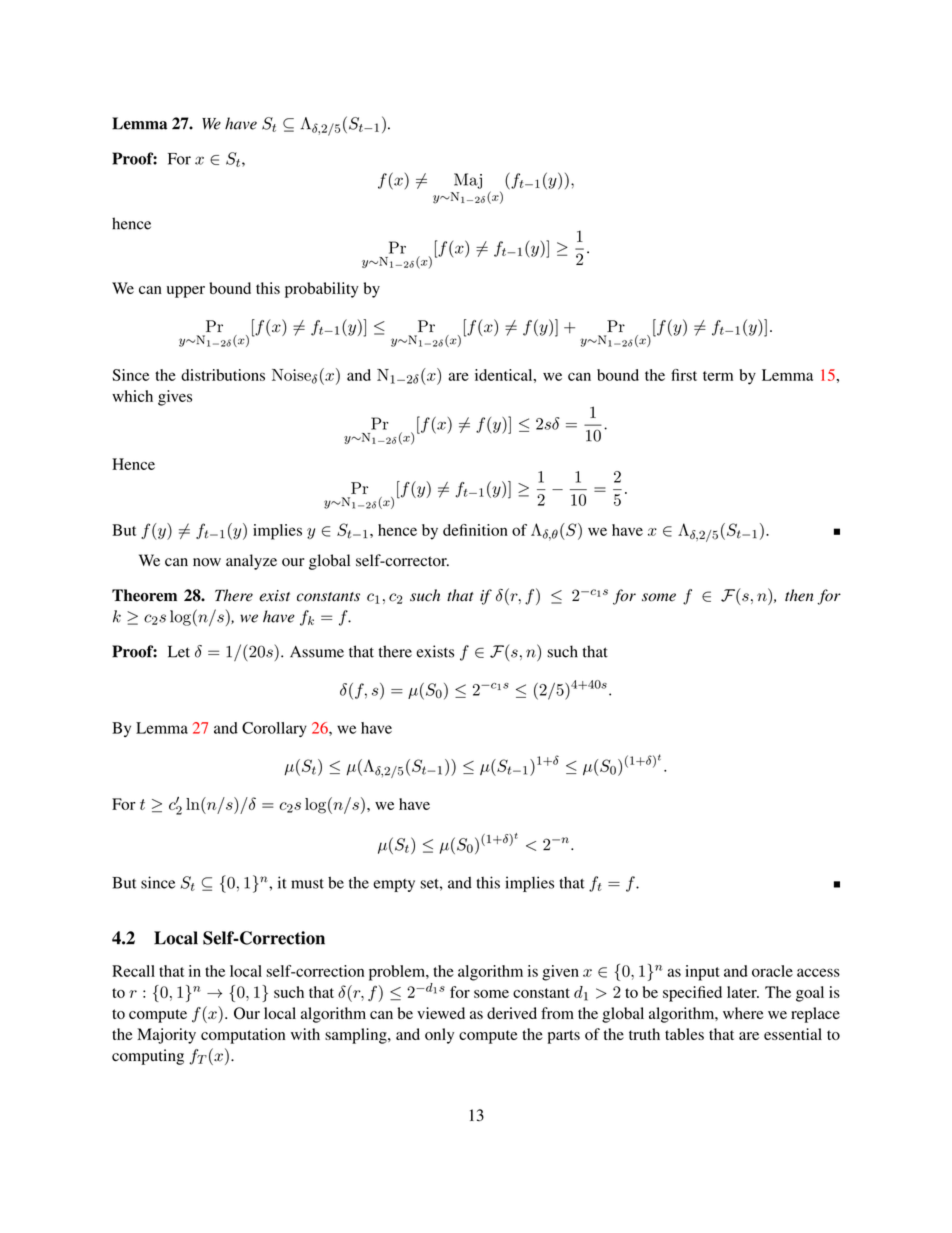 The height and width of the screenshot is (1233, 952). I want to click on Assume, so click(317, 652).
